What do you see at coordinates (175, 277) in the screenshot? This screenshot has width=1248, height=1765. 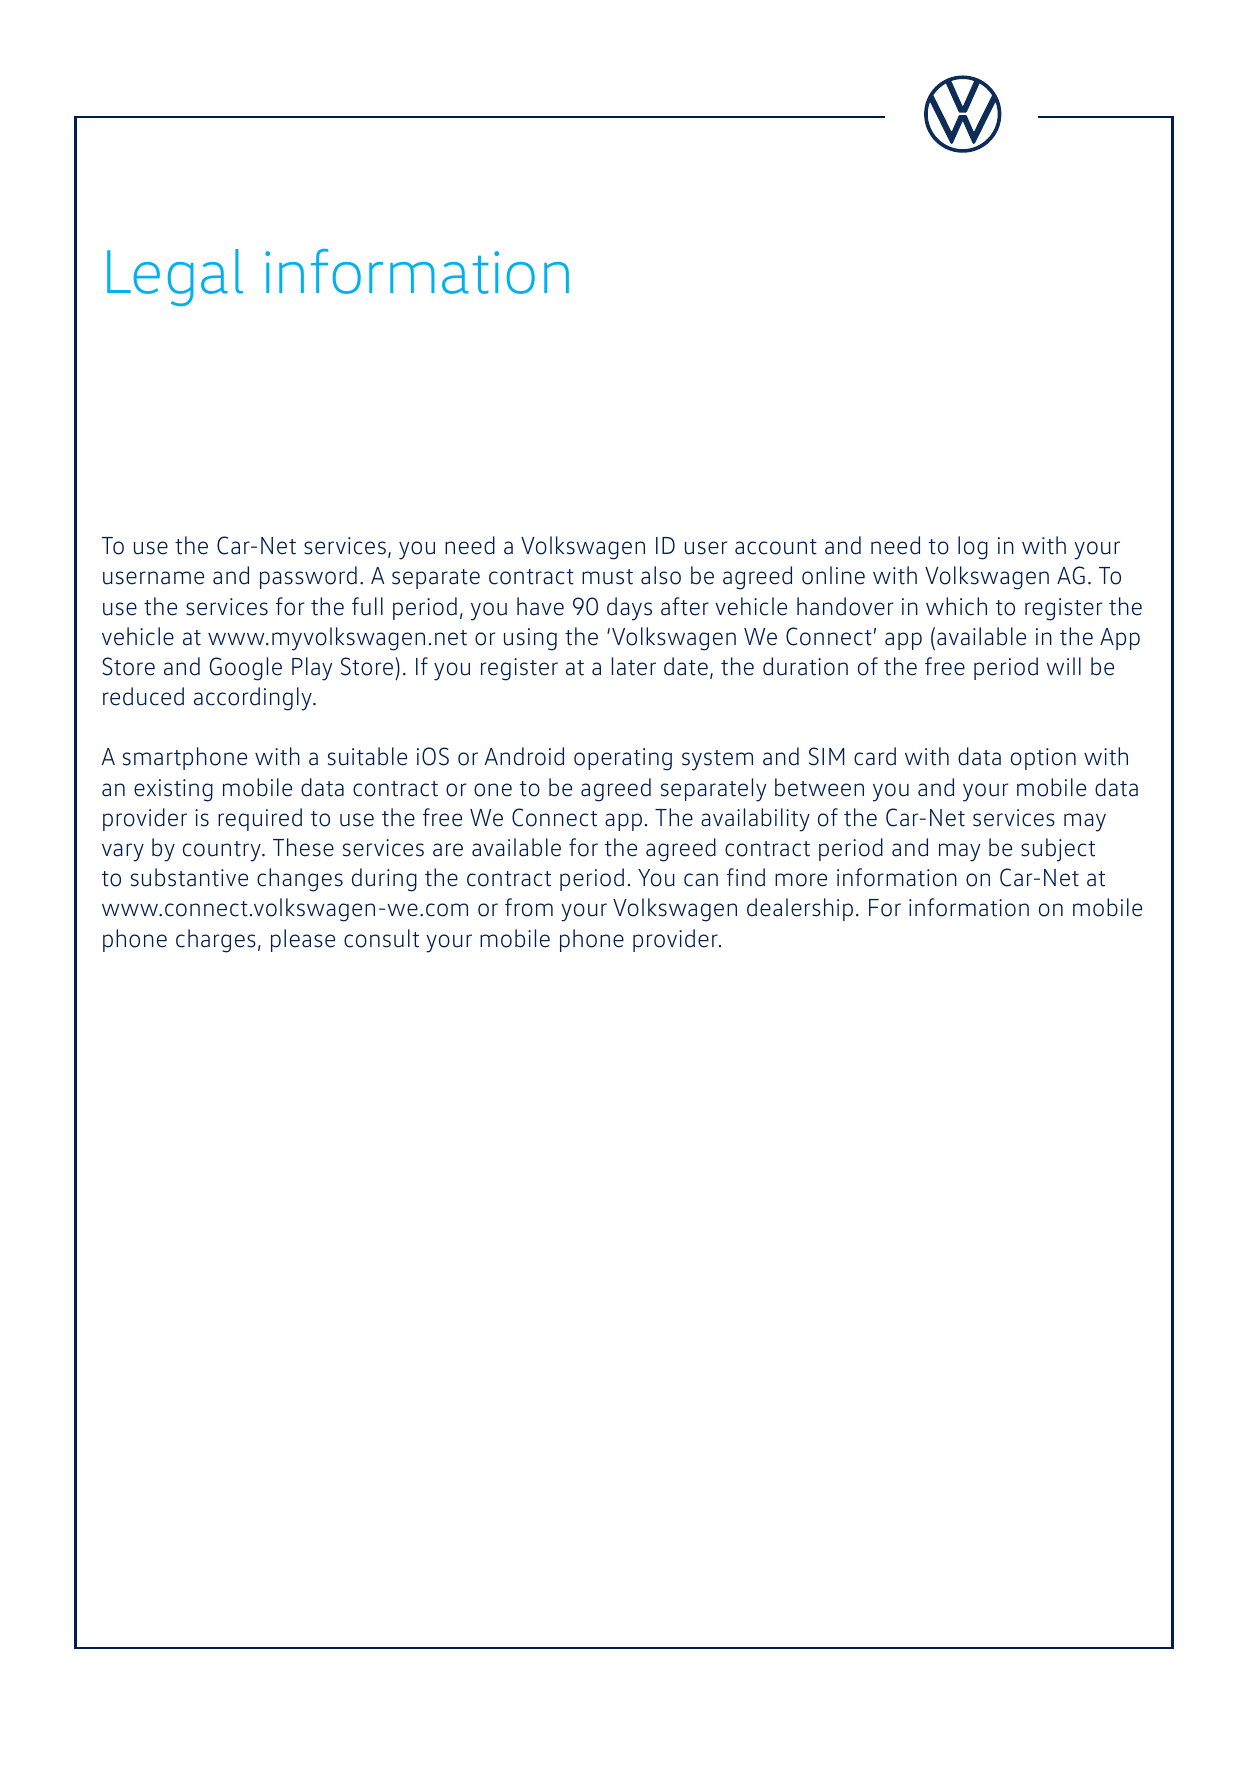 I see `Legal` at bounding box center [175, 277].
